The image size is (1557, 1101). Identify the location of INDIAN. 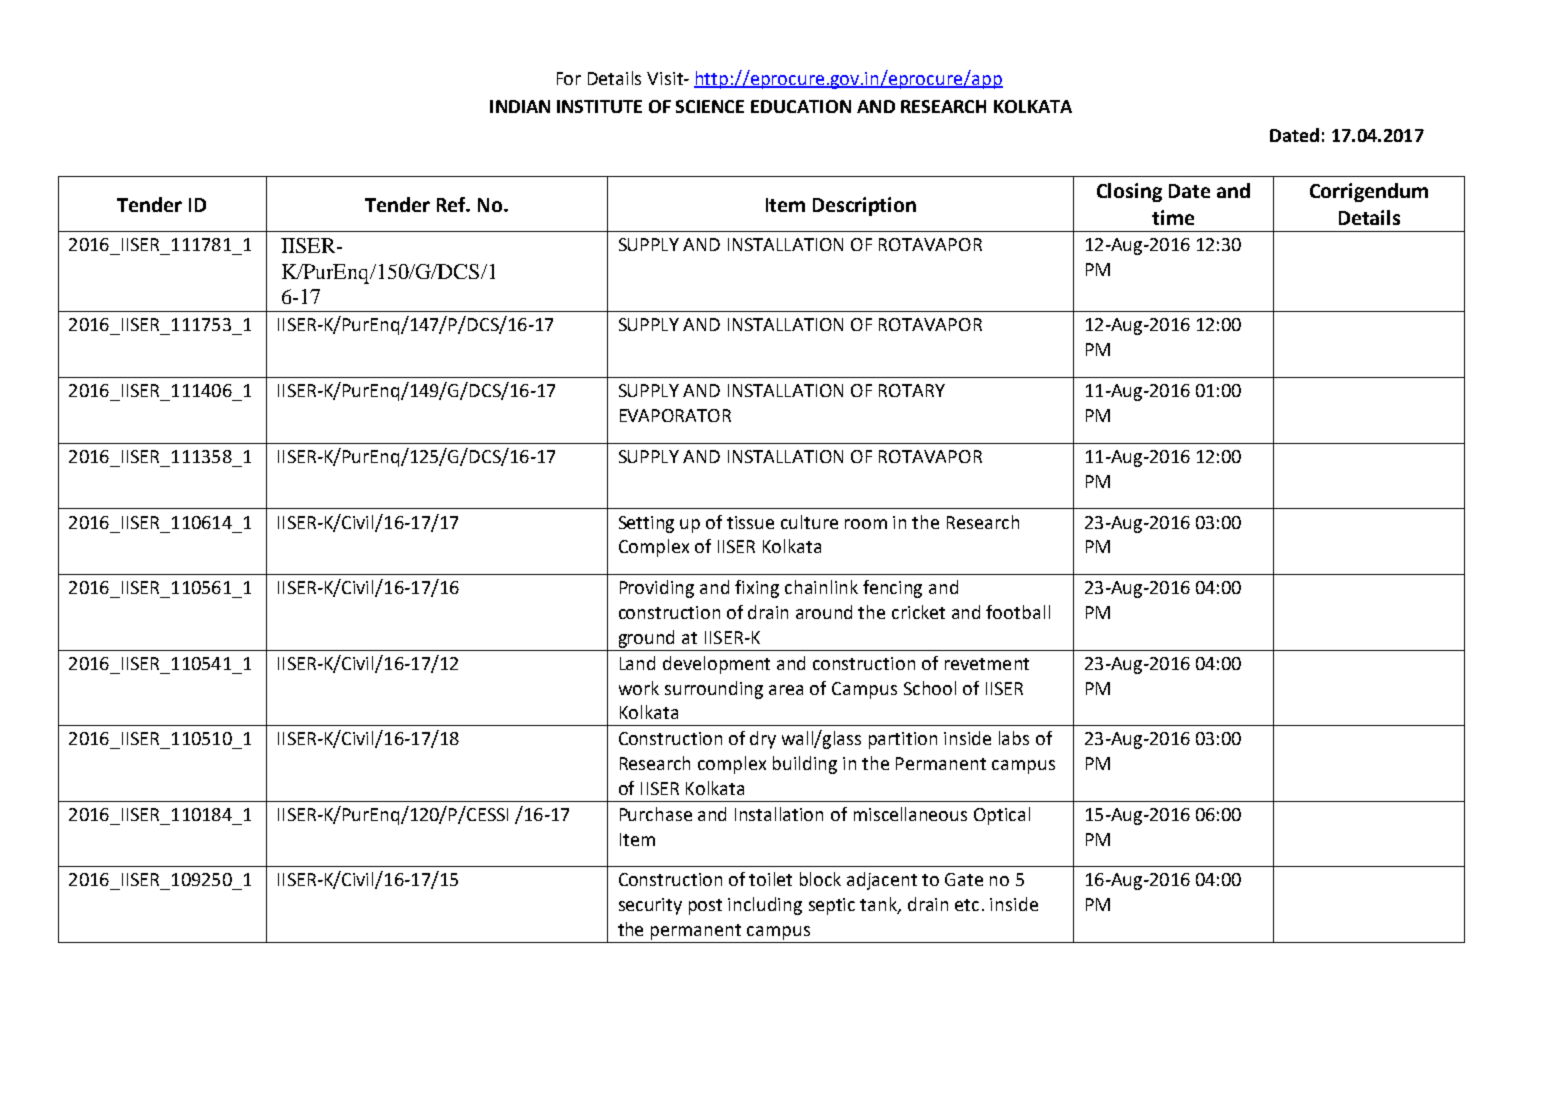
(520, 106).
